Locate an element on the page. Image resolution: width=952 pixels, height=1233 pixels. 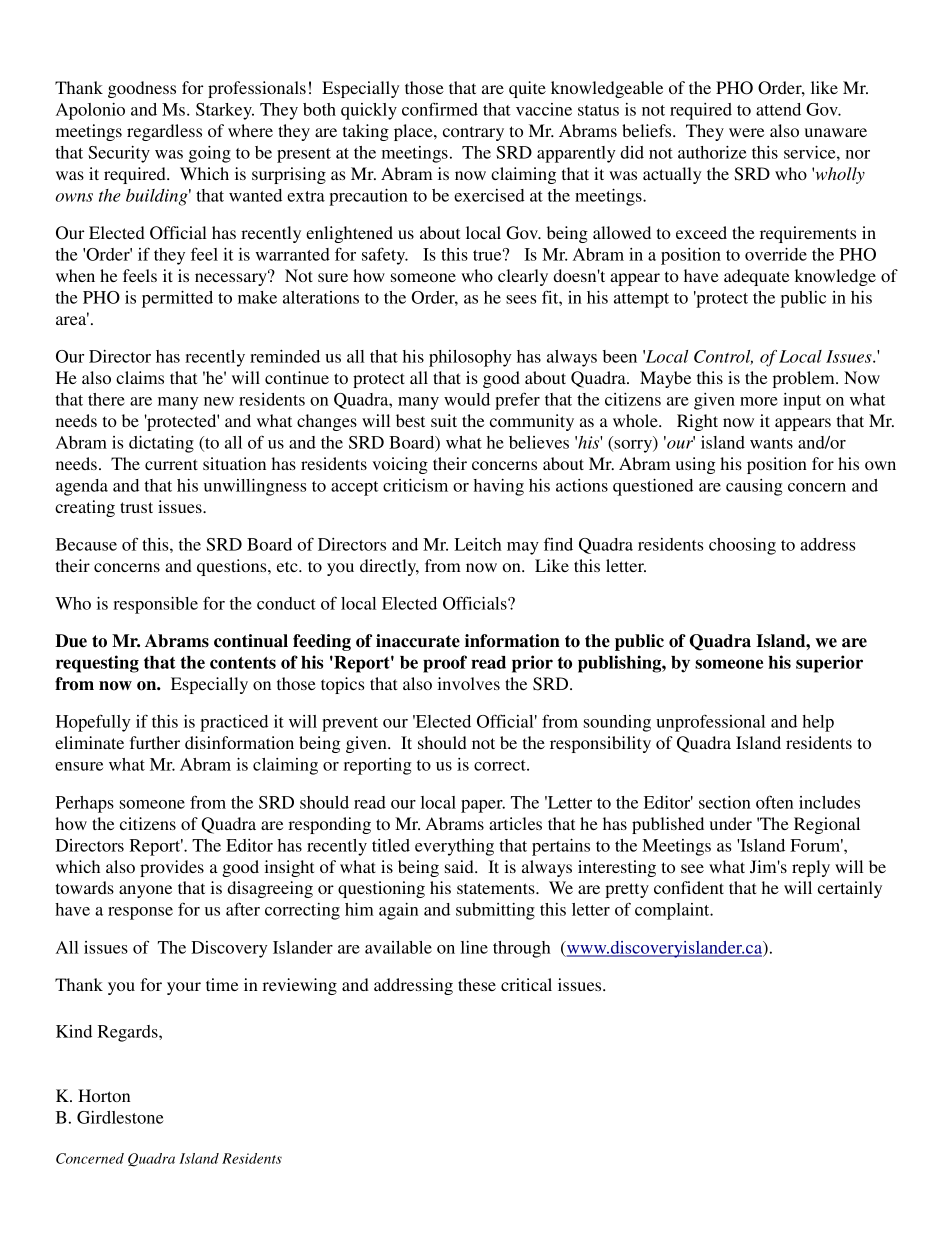
superior is located at coordinates (829, 664).
